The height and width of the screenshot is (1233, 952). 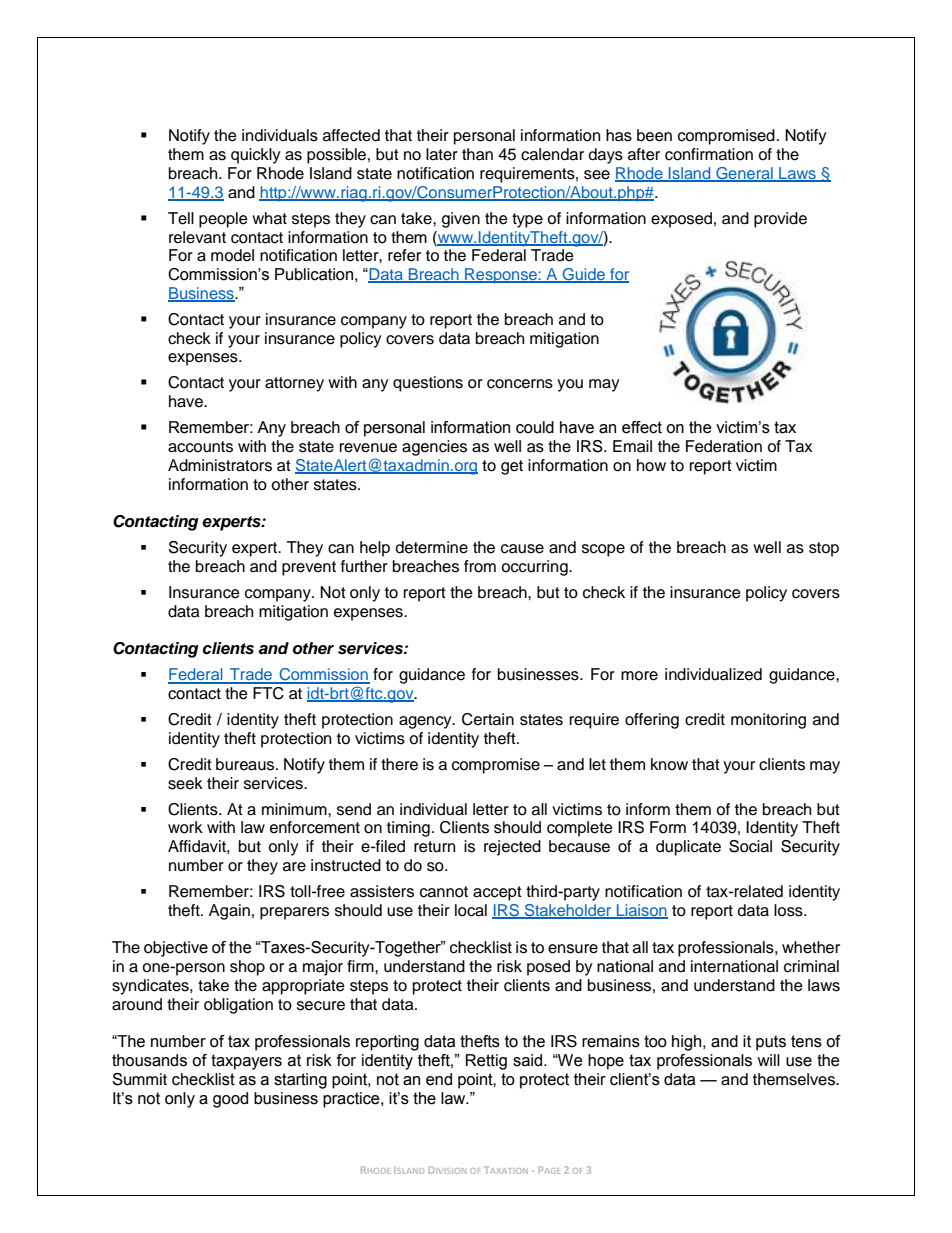 I want to click on prevent, so click(x=309, y=568).
